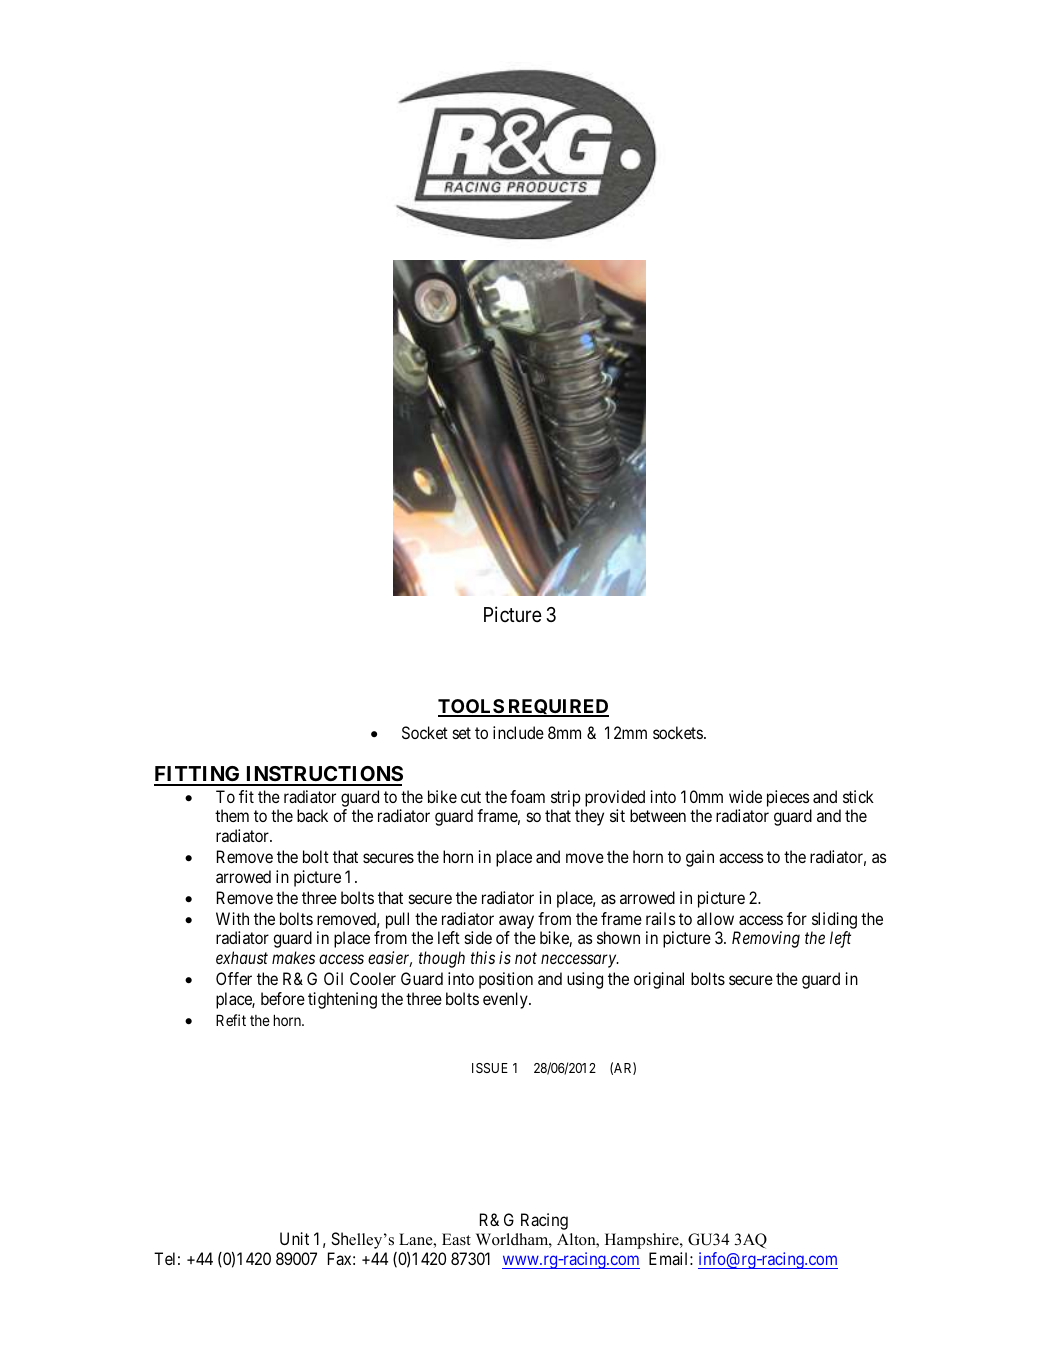 Image resolution: width=1047 pixels, height=1355 pixels. What do you see at coordinates (745, 796) in the image?
I see `wide` at bounding box center [745, 796].
